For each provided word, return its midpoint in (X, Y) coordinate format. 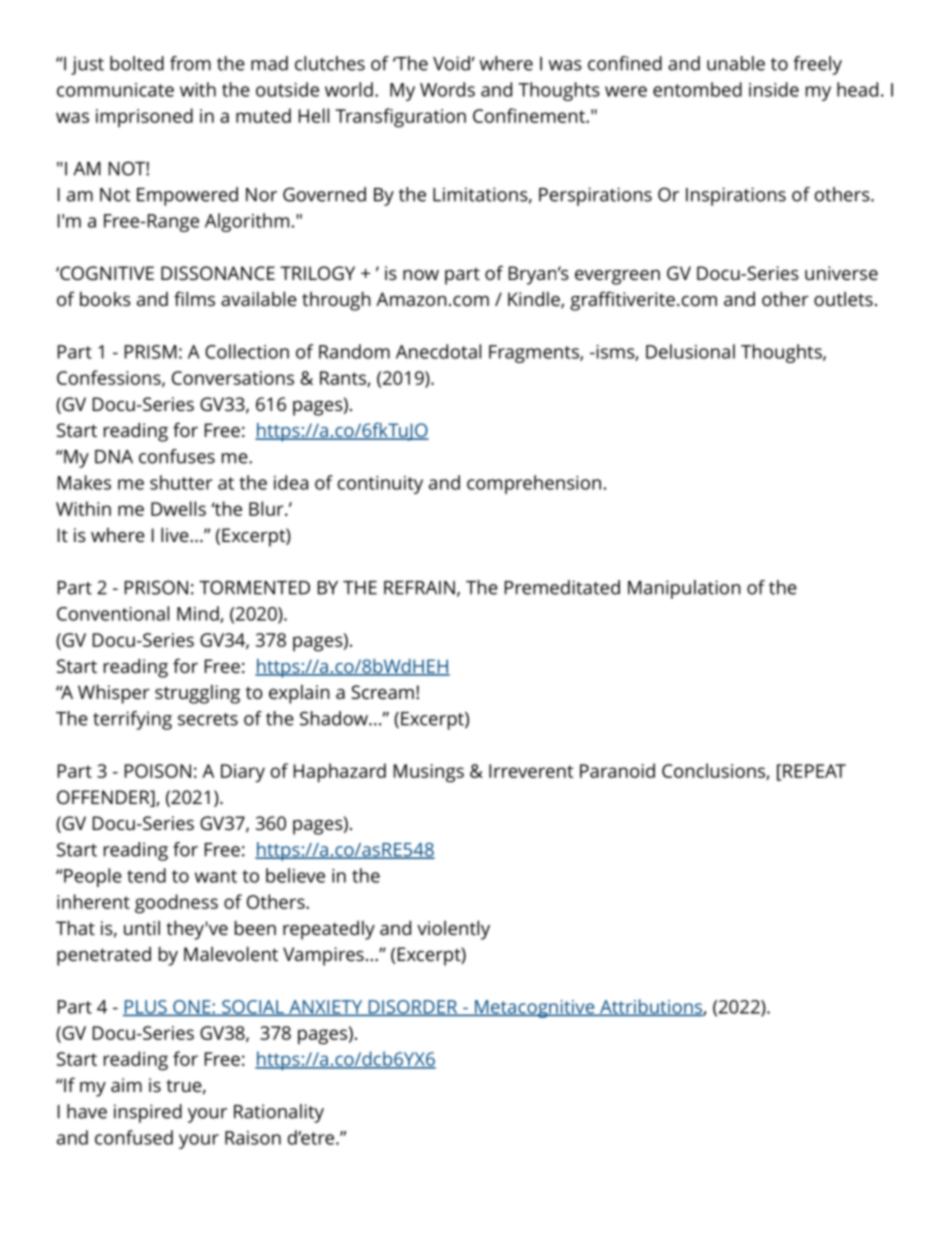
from (190, 63)
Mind (199, 614)
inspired (148, 1113)
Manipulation (684, 589)
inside (774, 89)
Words (447, 89)
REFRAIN (419, 588)
